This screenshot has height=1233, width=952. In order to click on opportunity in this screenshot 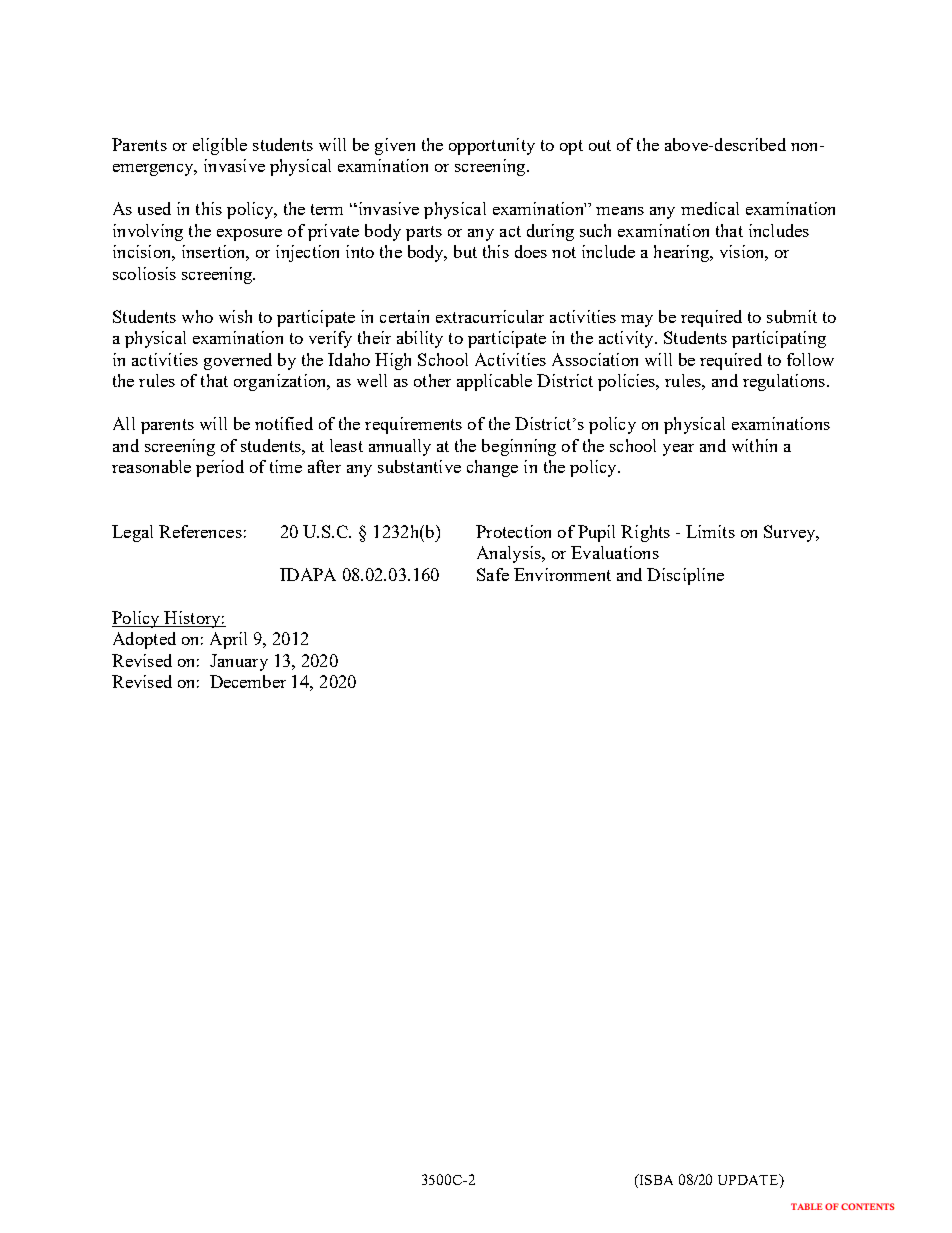, I will do `click(492, 146)`.
